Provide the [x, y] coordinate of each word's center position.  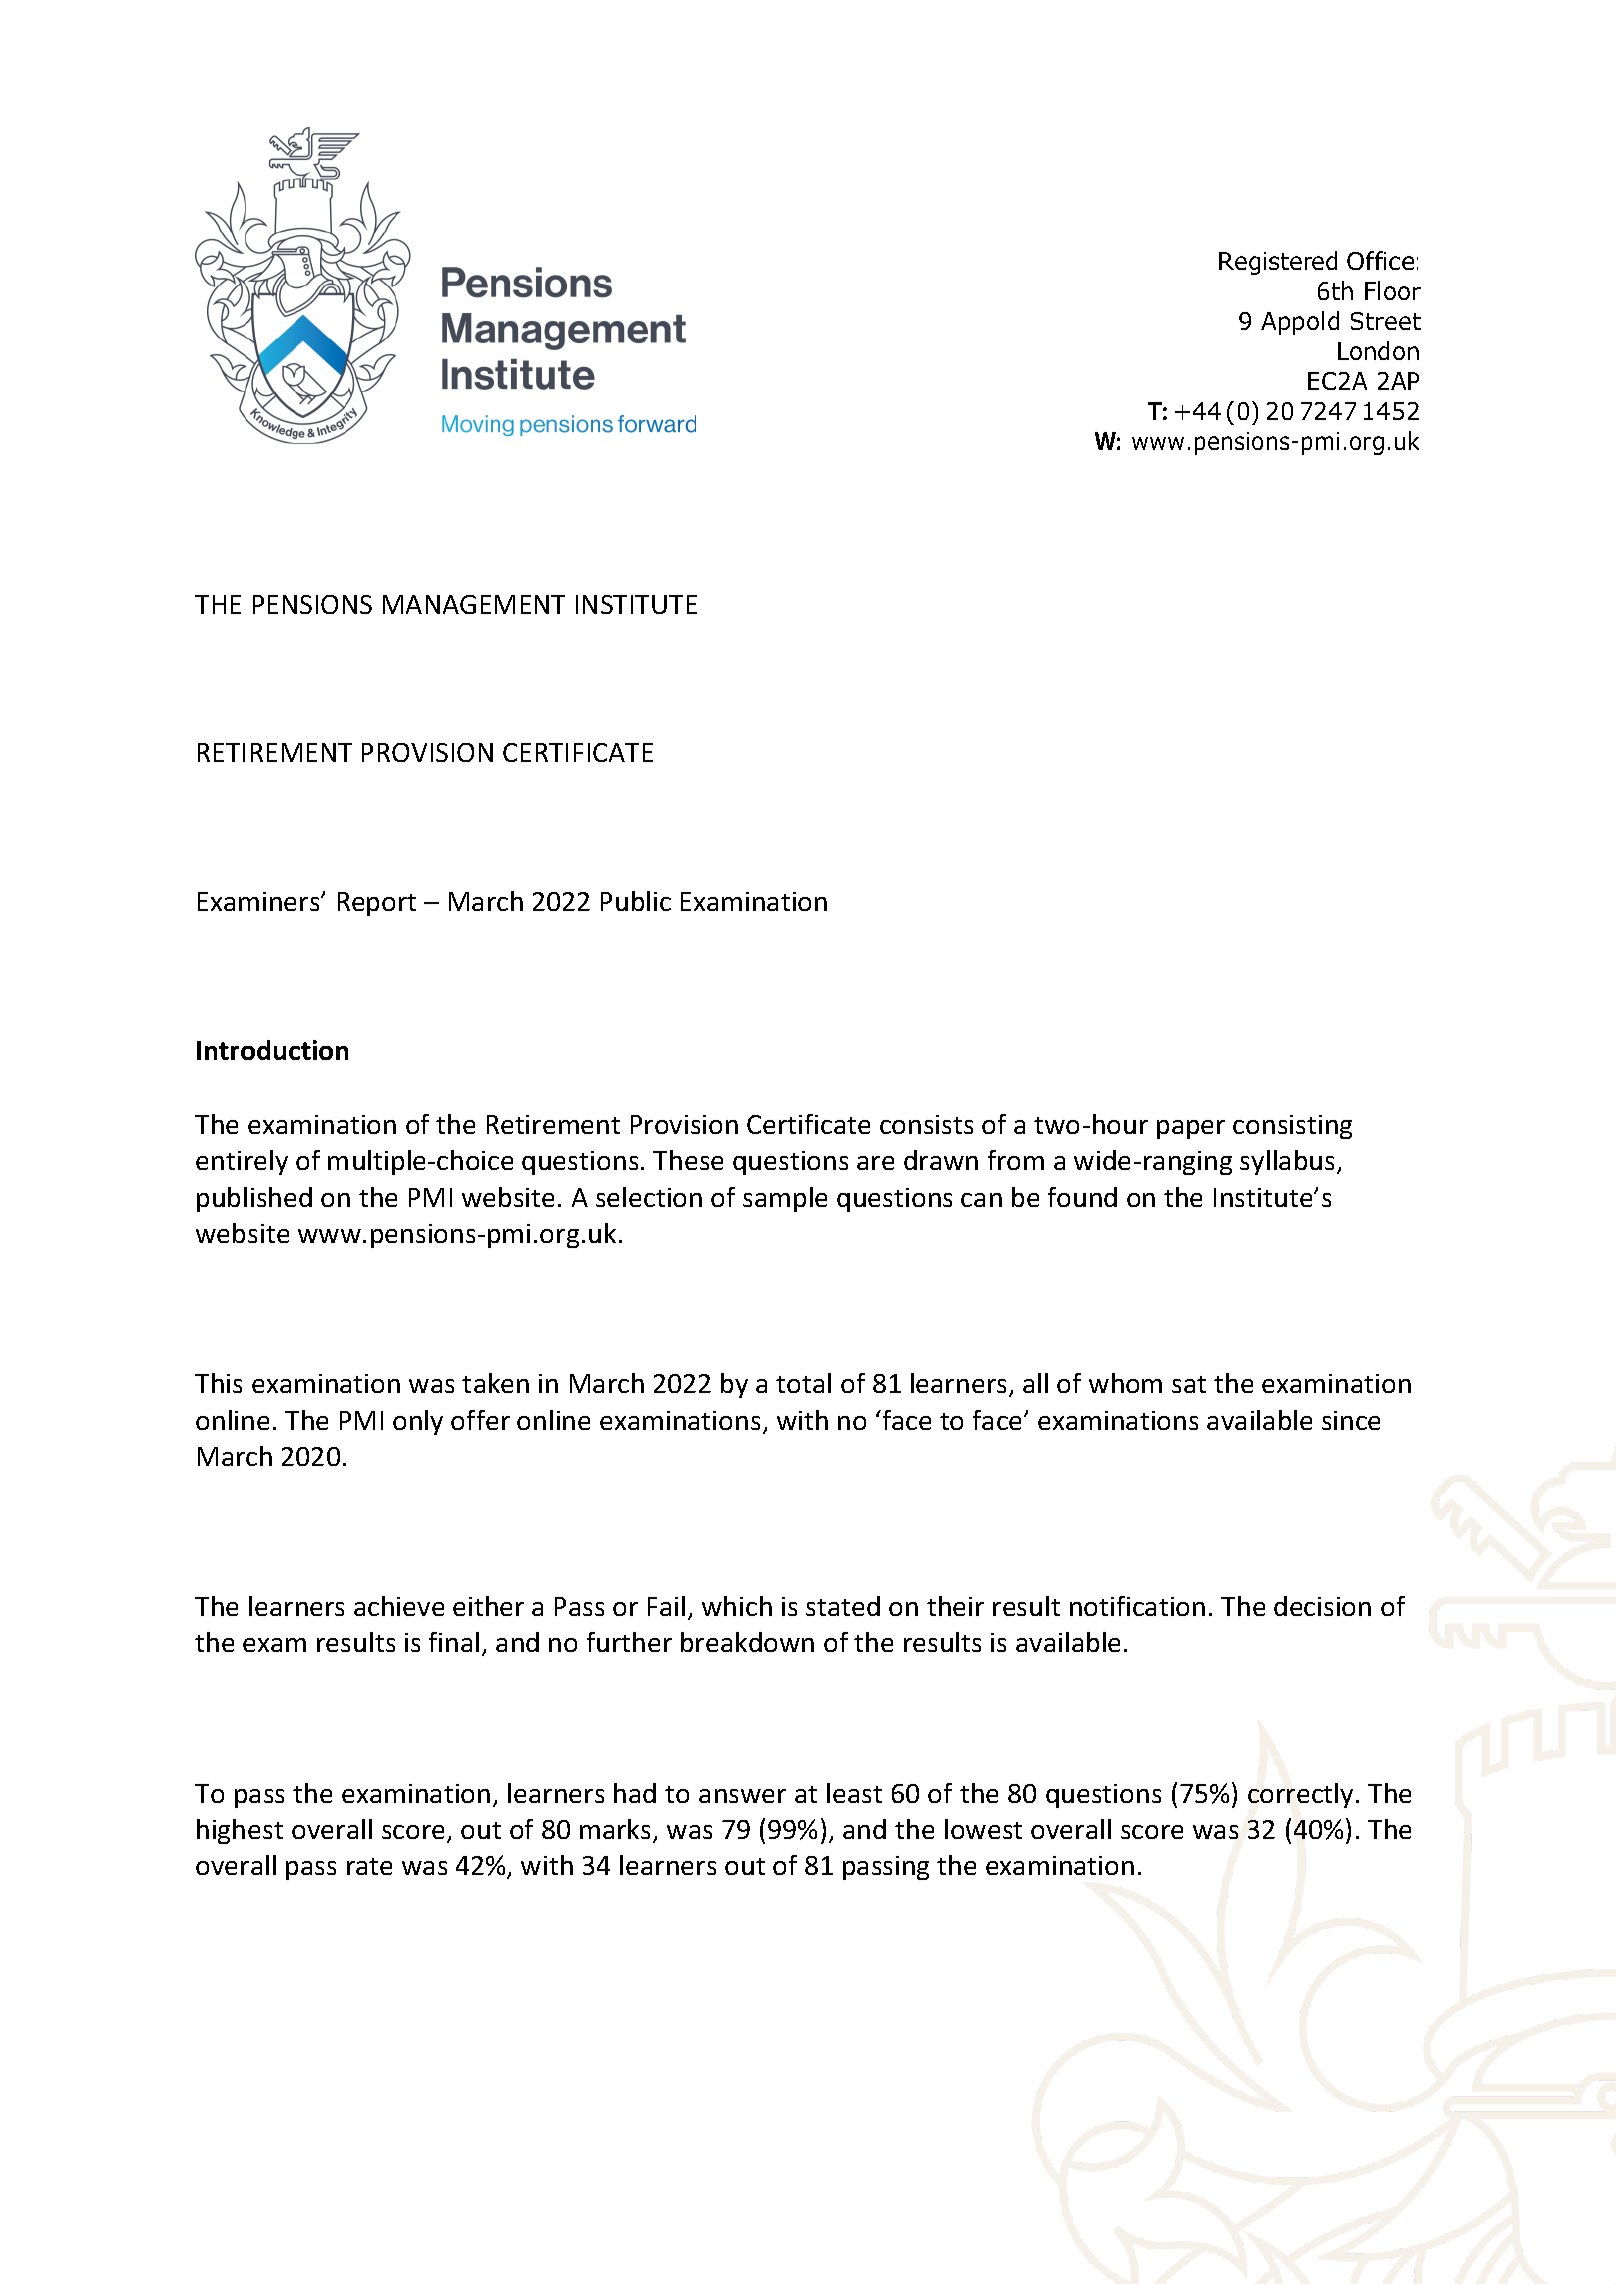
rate [369, 1866]
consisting [1292, 1127]
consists [926, 1124]
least [854, 1793]
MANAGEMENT [474, 604]
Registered [1278, 263]
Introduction [272, 1050]
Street [1386, 321]
